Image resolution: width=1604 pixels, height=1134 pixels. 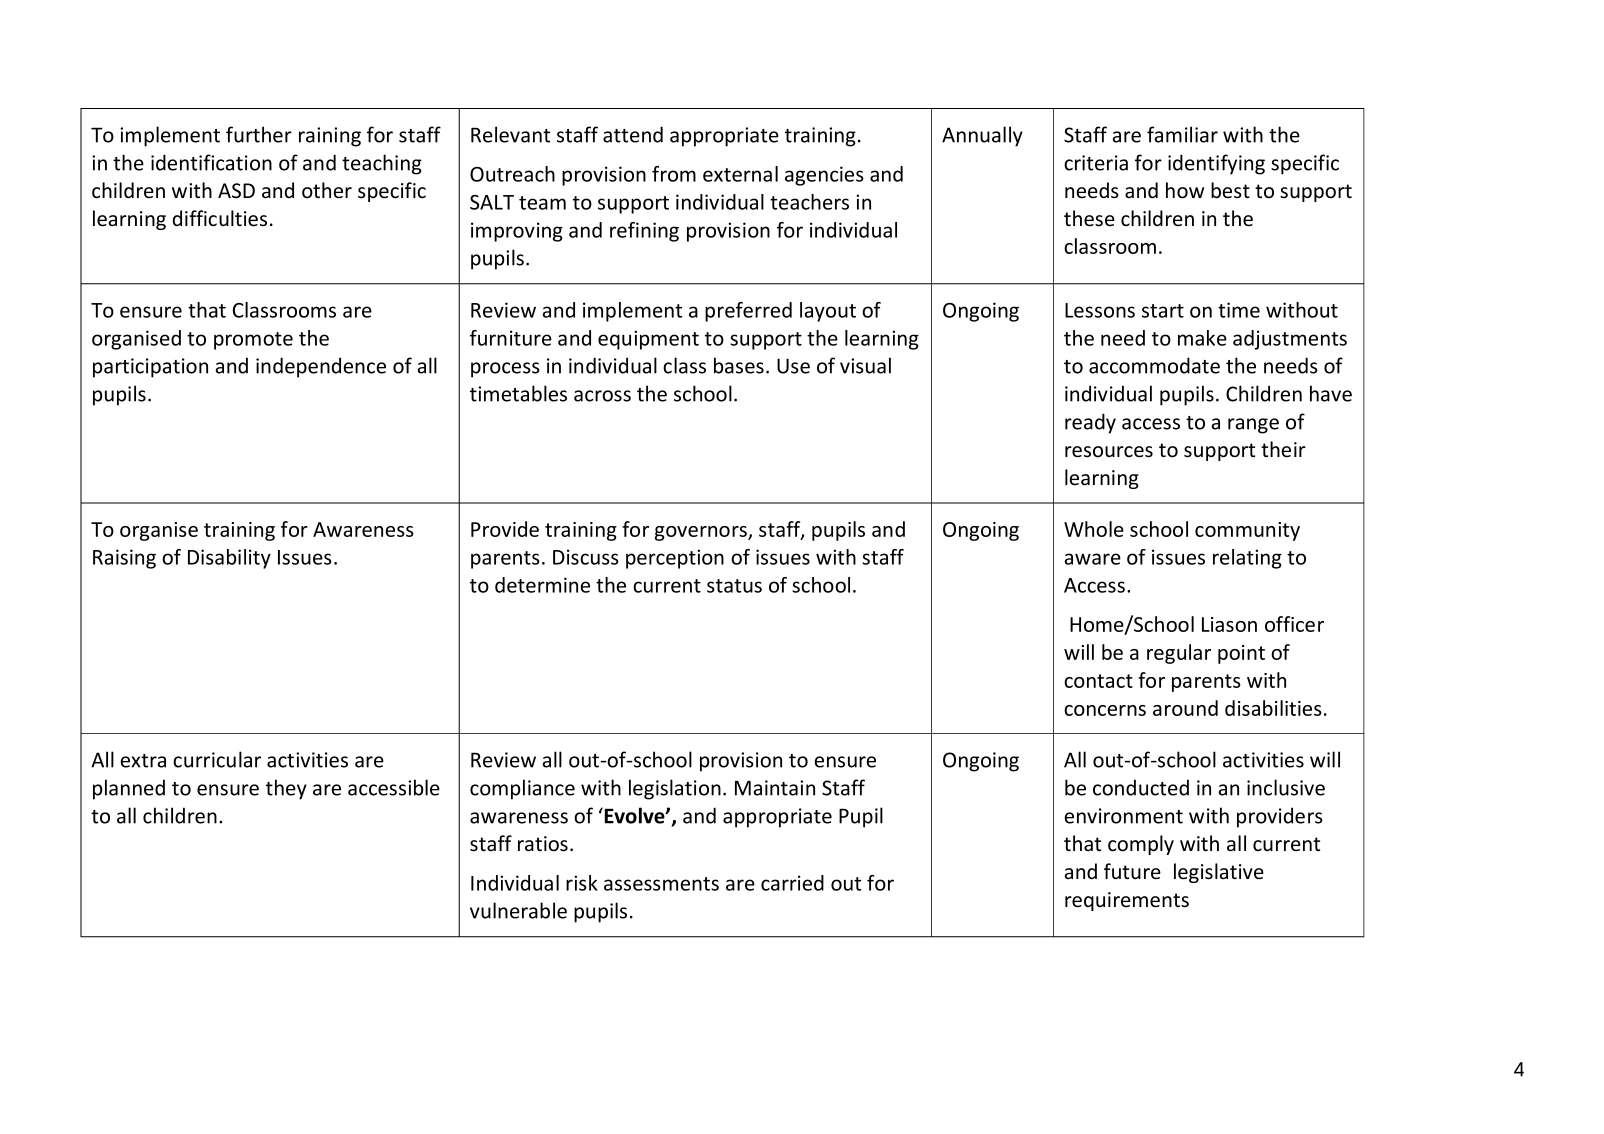 I want to click on identifying, so click(x=1216, y=164).
